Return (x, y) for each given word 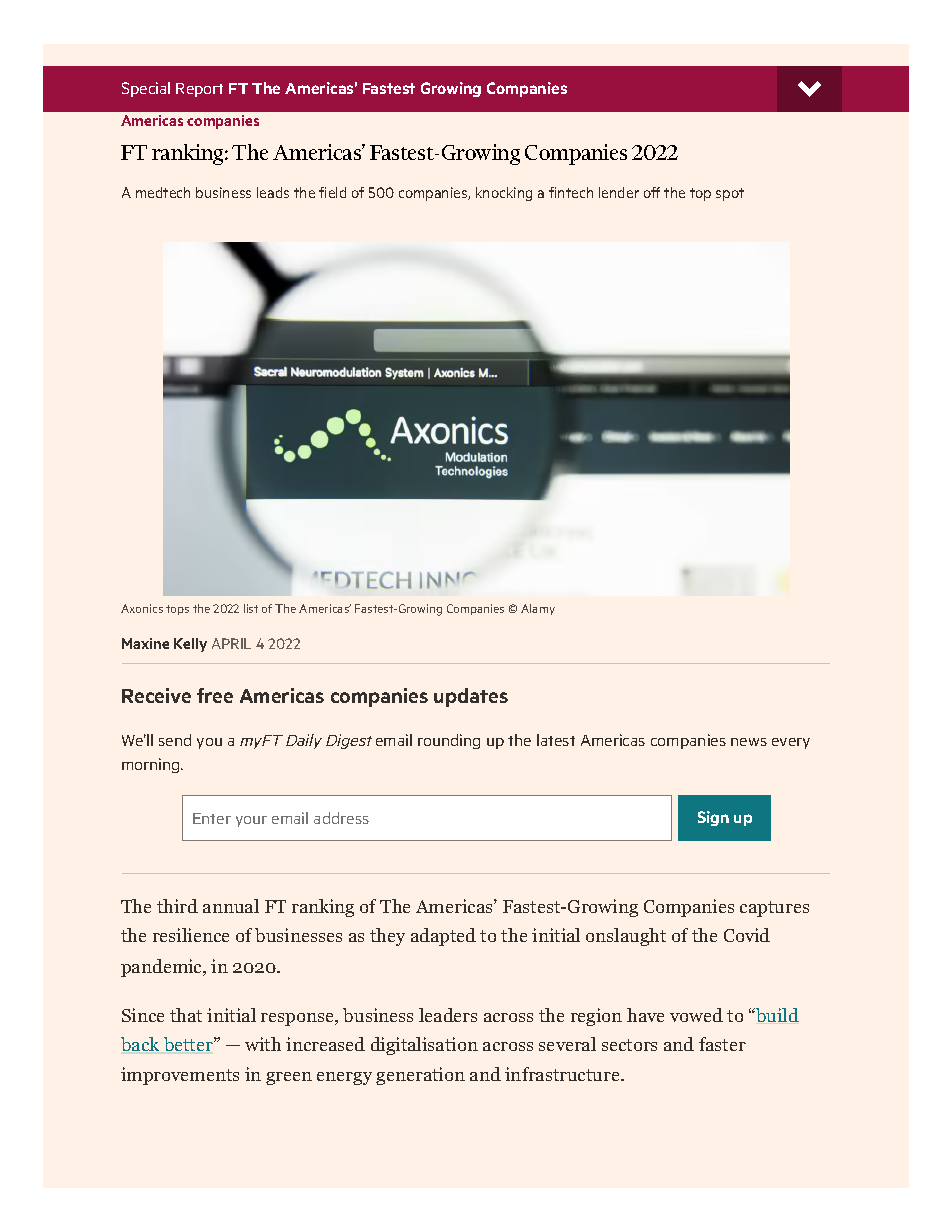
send (175, 740)
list (251, 608)
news (749, 742)
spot (730, 194)
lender (619, 192)
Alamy (538, 609)
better (189, 1044)
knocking (504, 194)
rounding (449, 741)
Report (199, 90)
